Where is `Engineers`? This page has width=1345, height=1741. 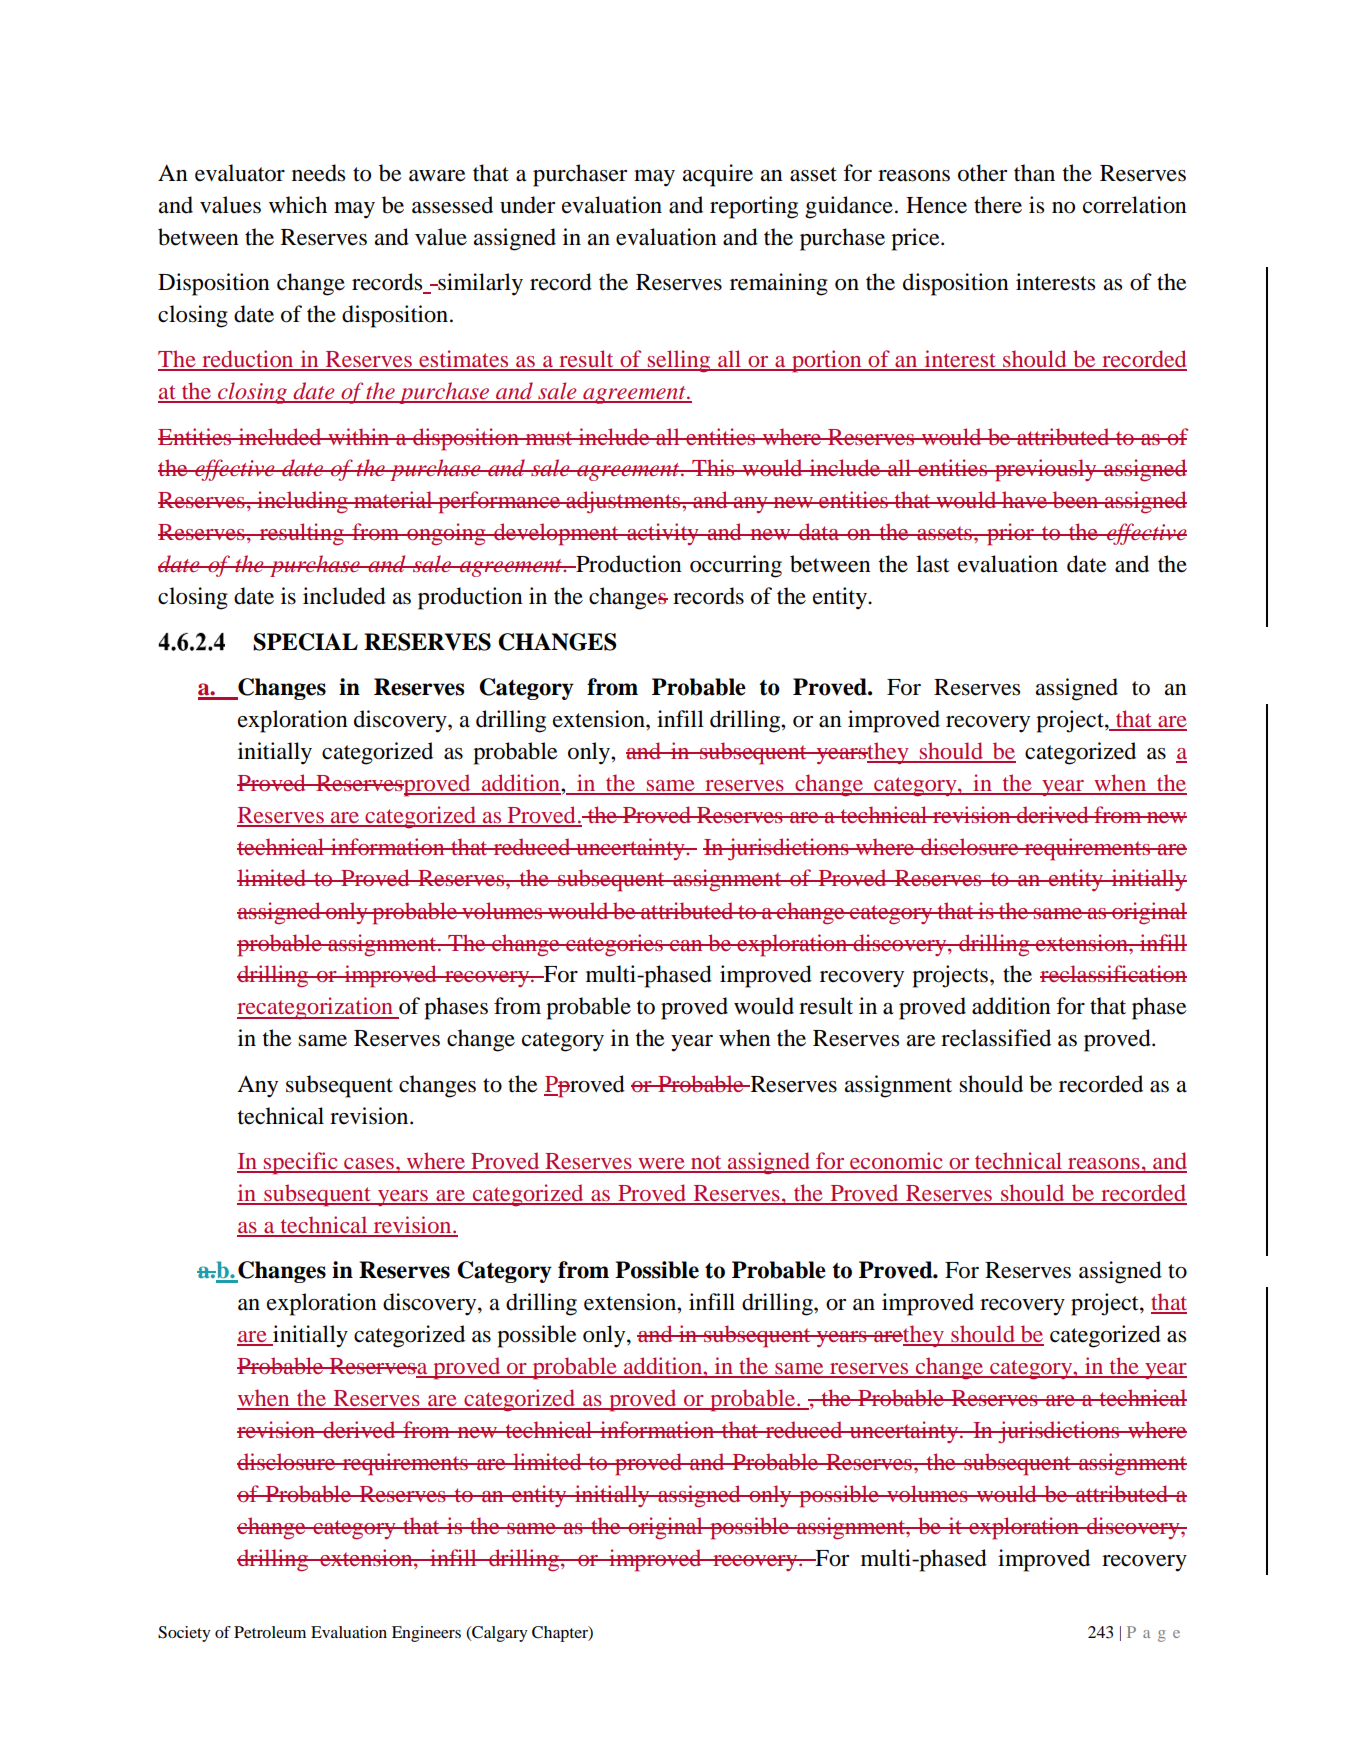
Engineers is located at coordinates (426, 1634).
